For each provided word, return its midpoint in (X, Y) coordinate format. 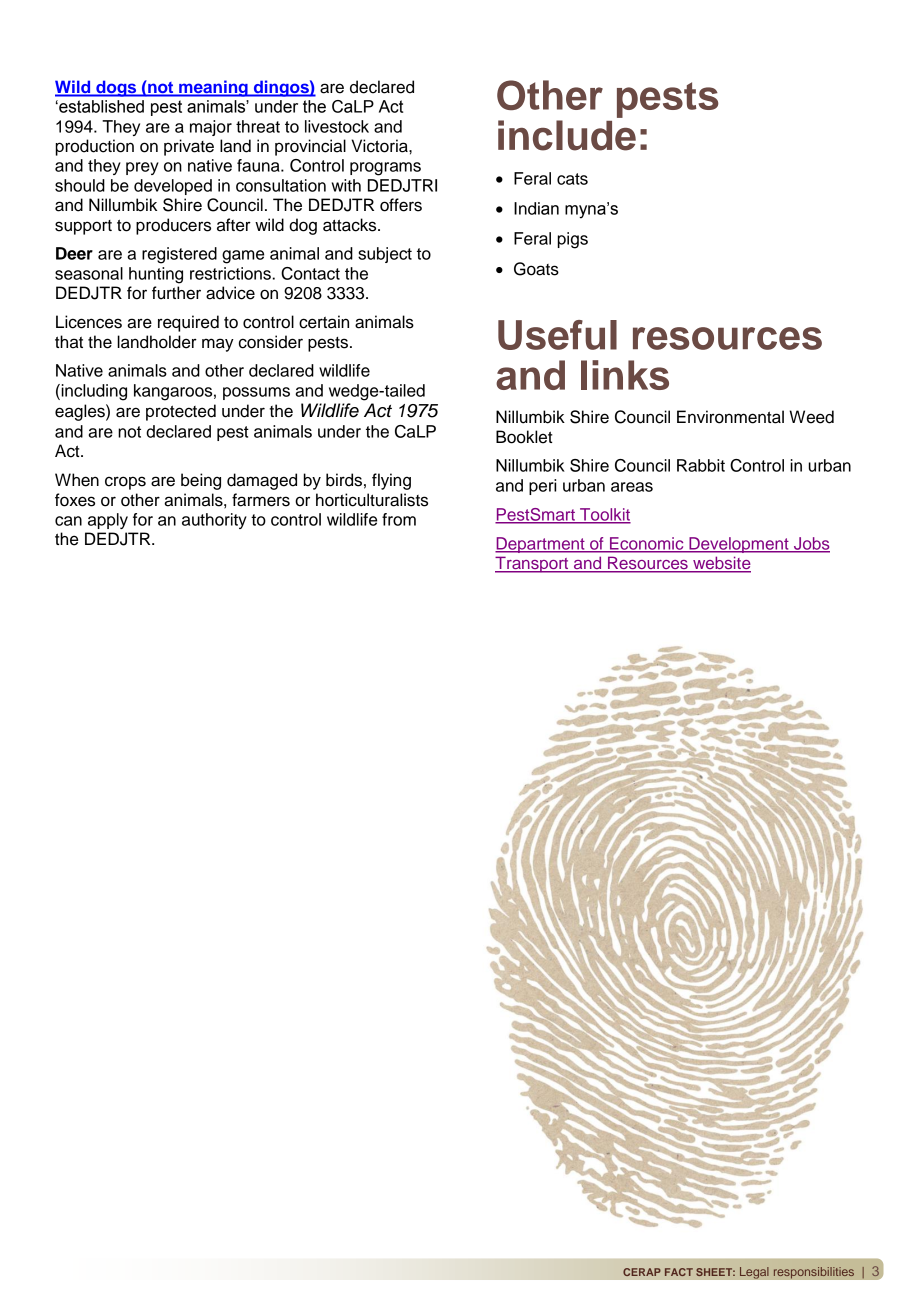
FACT (679, 1272)
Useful (557, 335)
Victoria (380, 146)
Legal (754, 1273)
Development (739, 545)
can (68, 521)
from (399, 519)
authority (214, 521)
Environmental (730, 417)
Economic (647, 544)
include (567, 135)
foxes (75, 500)
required (188, 323)
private (189, 147)
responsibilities (813, 1273)
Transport (533, 564)
